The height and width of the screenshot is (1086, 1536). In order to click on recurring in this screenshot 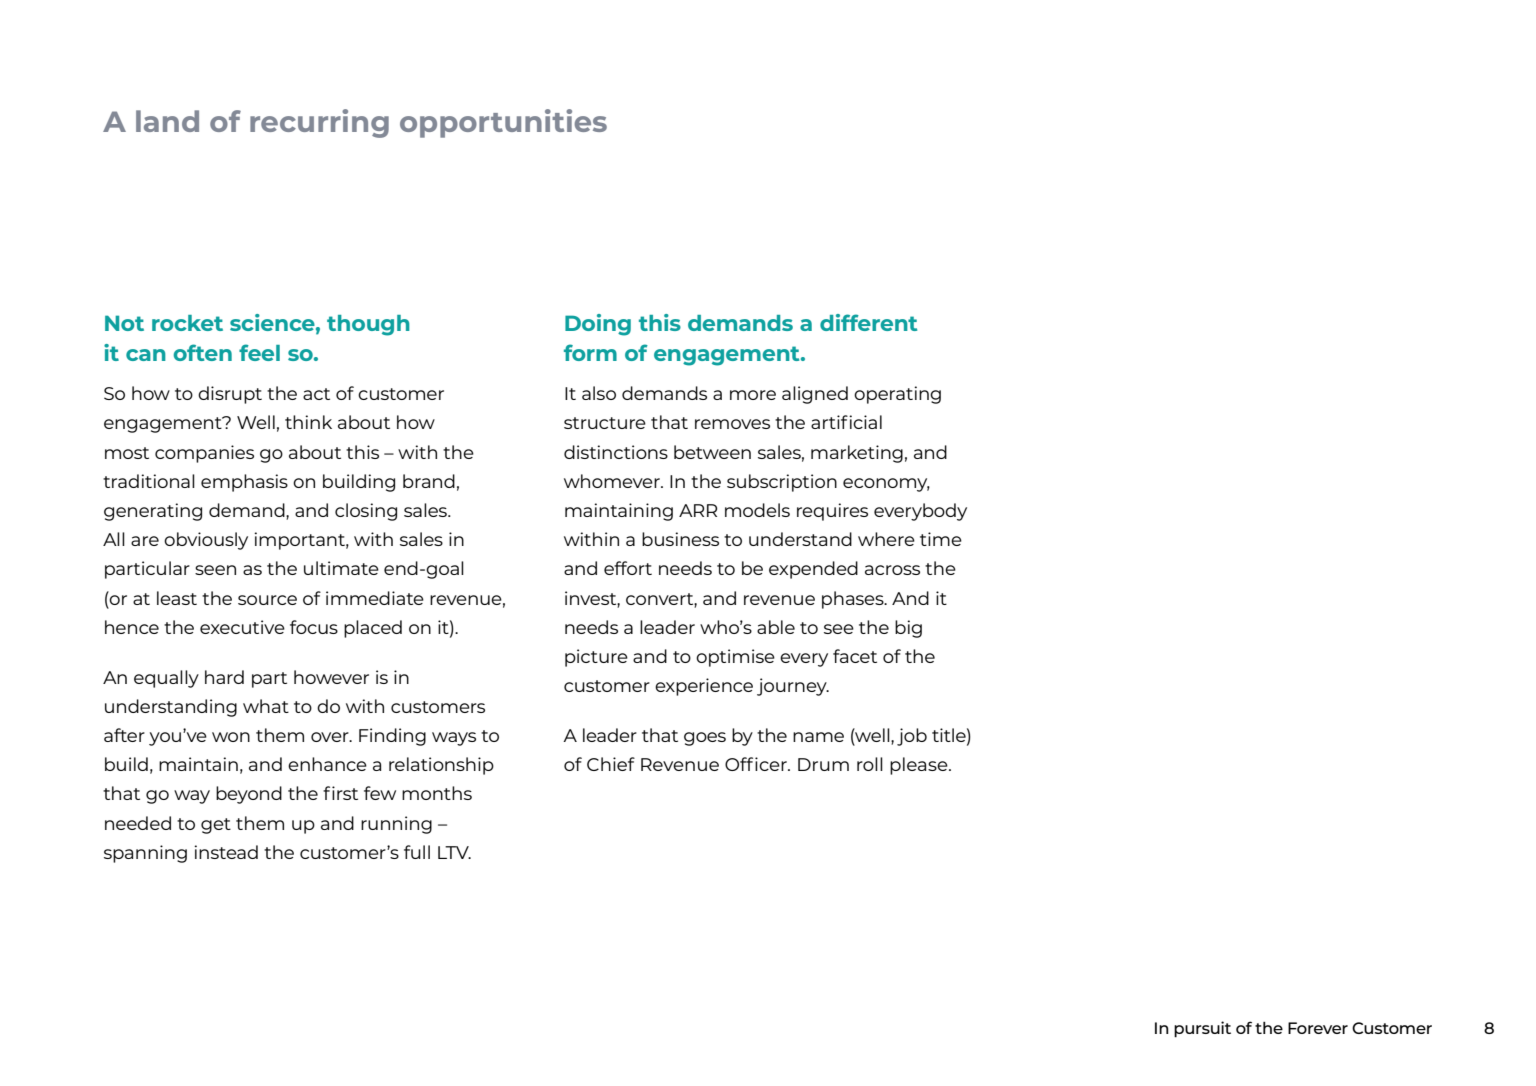, I will do `click(319, 123)`.
